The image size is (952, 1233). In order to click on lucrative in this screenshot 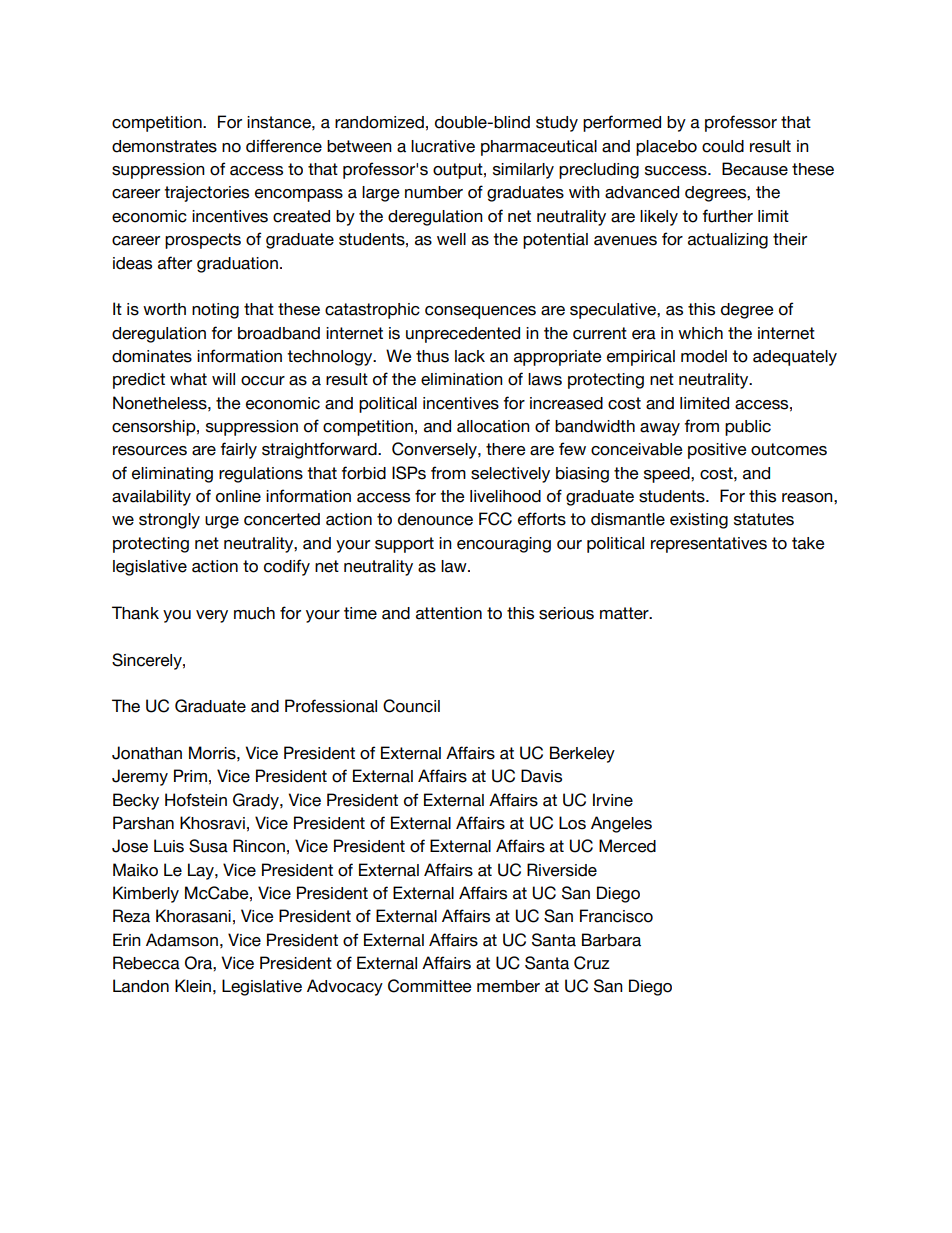, I will do `click(443, 146)`.
